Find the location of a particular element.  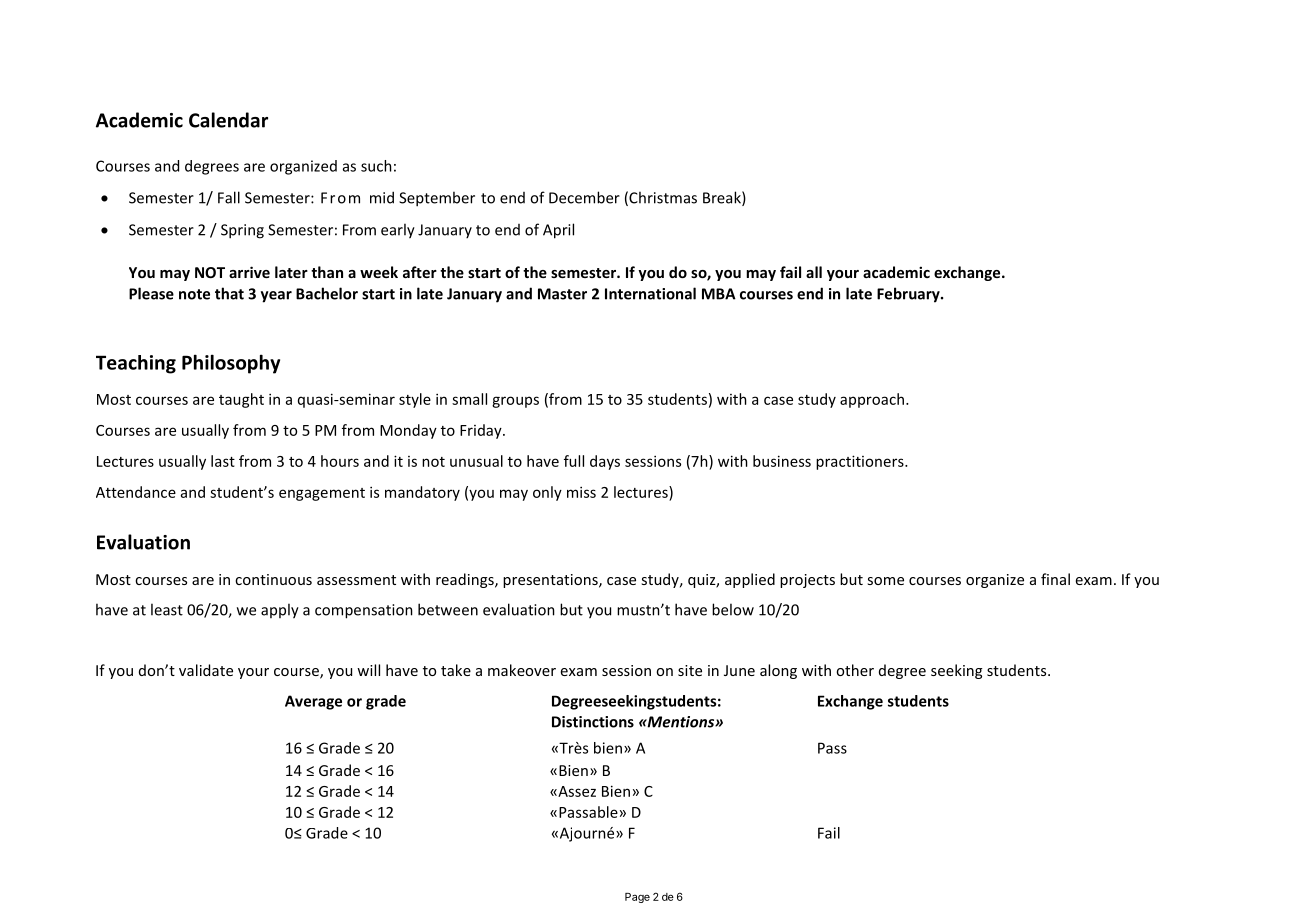

Fall is located at coordinates (229, 197).
